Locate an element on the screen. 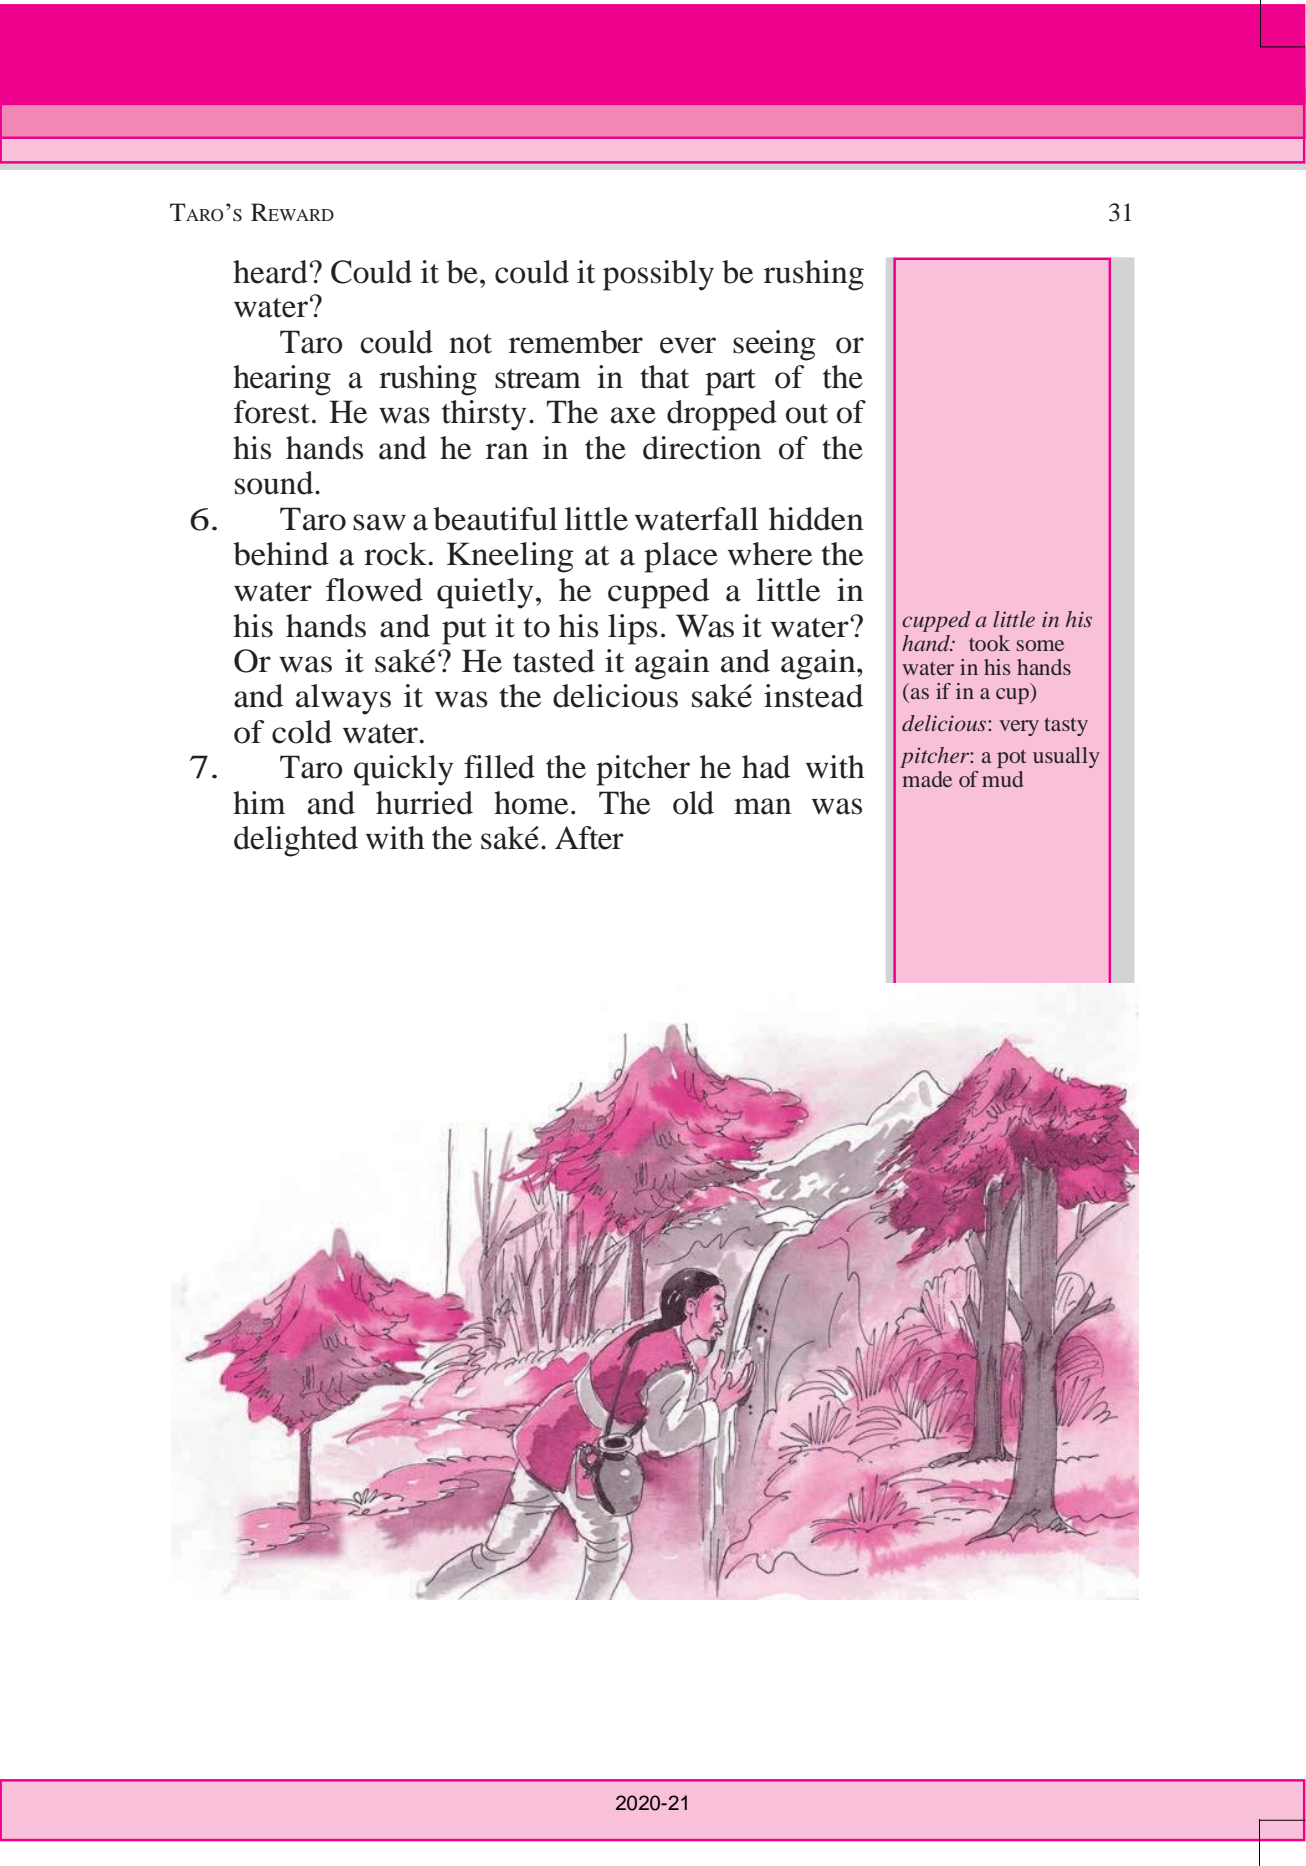 The width and height of the screenshot is (1306, 1866). hidden is located at coordinates (816, 519).
